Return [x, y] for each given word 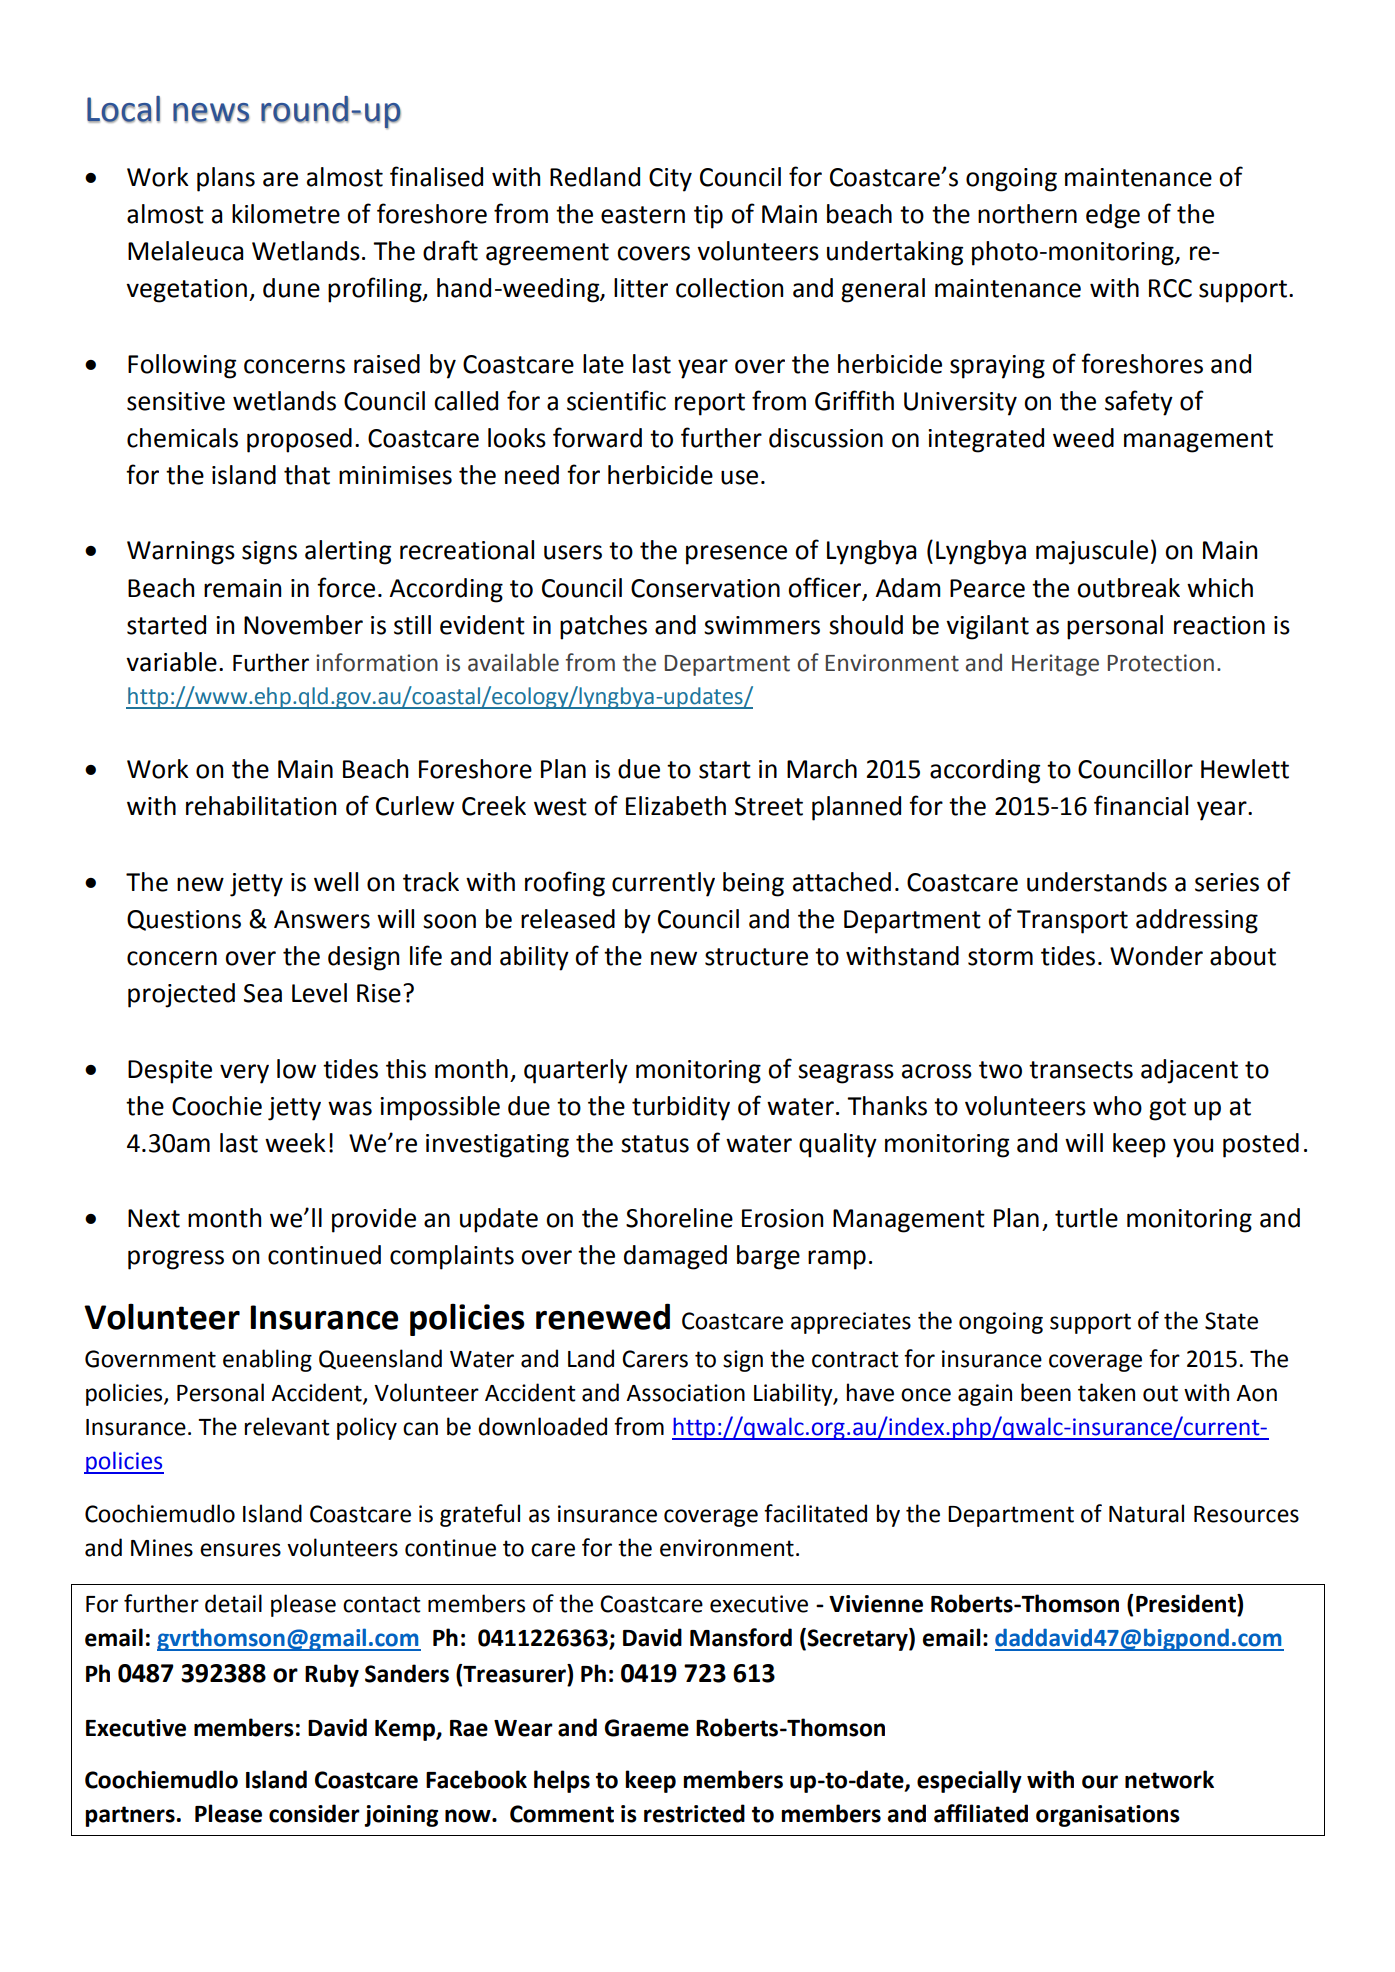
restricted [694, 1813]
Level [319, 993]
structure [756, 957]
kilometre [286, 214]
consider [314, 1813]
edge [1113, 216]
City [670, 180]
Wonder [1156, 956]
